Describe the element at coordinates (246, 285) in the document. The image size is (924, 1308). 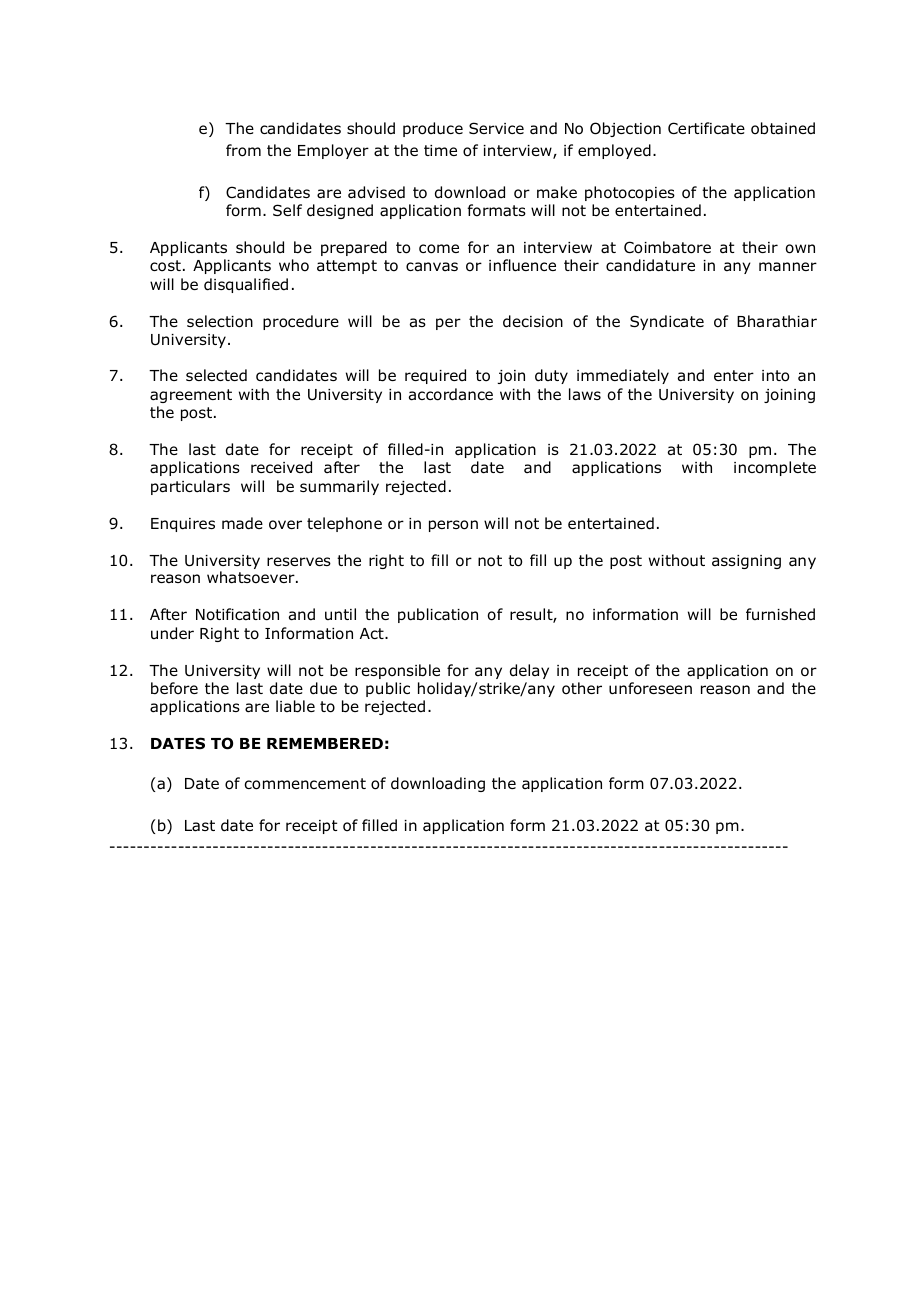
I see `disqualified` at that location.
